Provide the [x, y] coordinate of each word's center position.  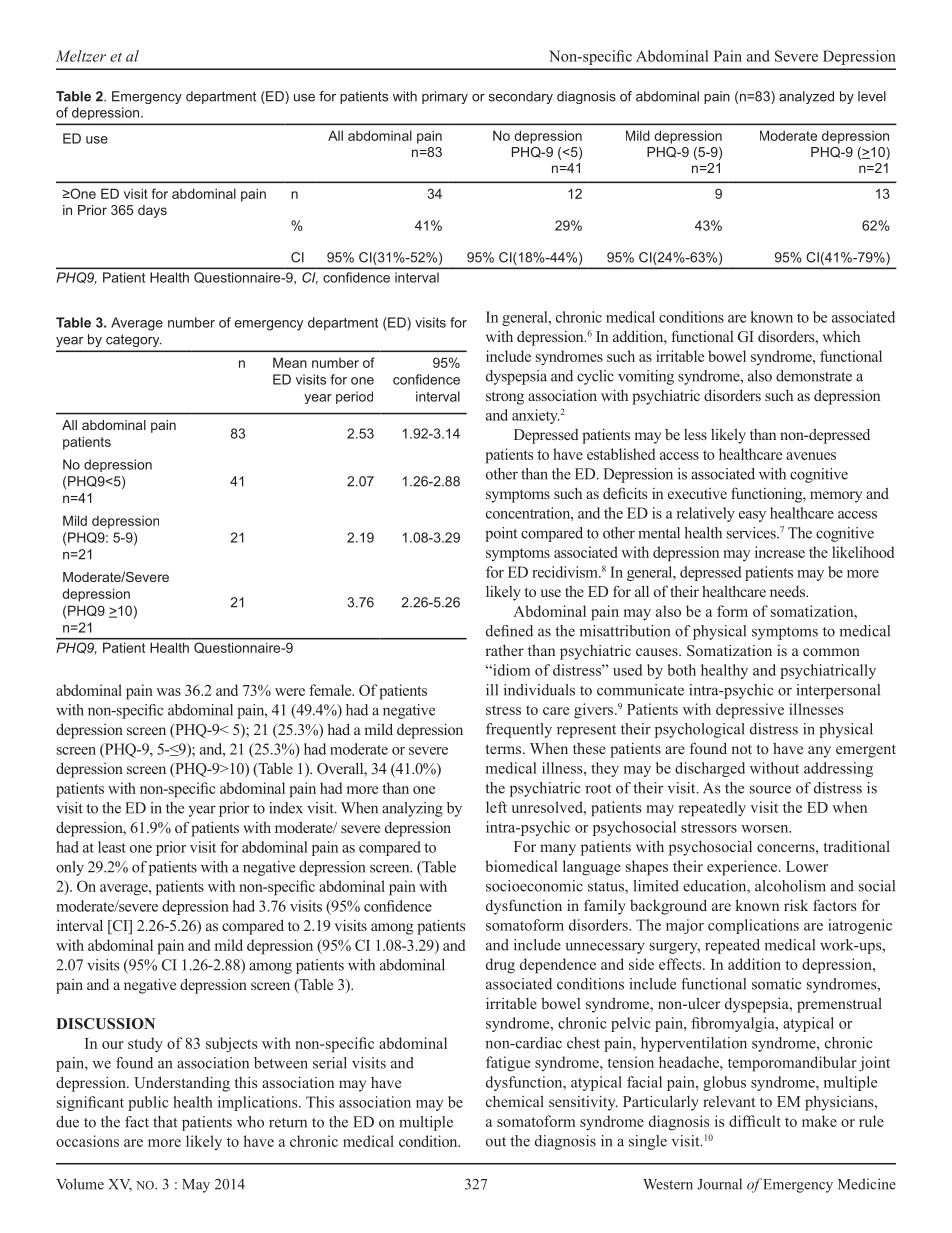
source [770, 789]
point [501, 534]
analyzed [806, 97]
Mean [290, 362]
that [165, 1122]
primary [445, 97]
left [496, 807]
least [112, 847]
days [152, 211]
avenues [811, 456]
